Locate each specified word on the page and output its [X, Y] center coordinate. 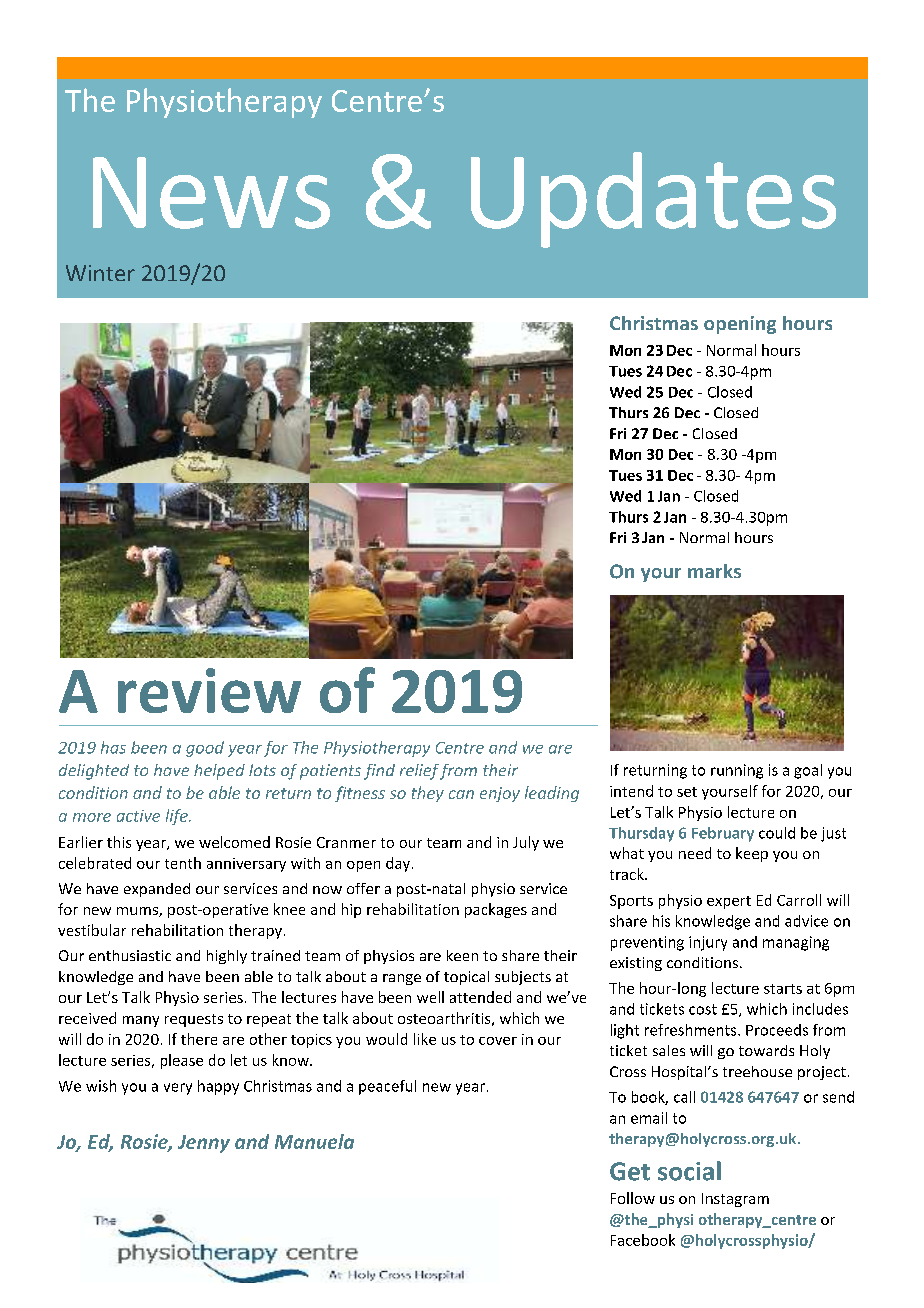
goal [808, 771]
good [205, 749]
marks [714, 571]
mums [138, 912]
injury [708, 943]
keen [462, 955]
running [737, 771]
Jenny [204, 1144]
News [211, 193]
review [209, 690]
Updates [653, 200]
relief [419, 772]
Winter [100, 273]
